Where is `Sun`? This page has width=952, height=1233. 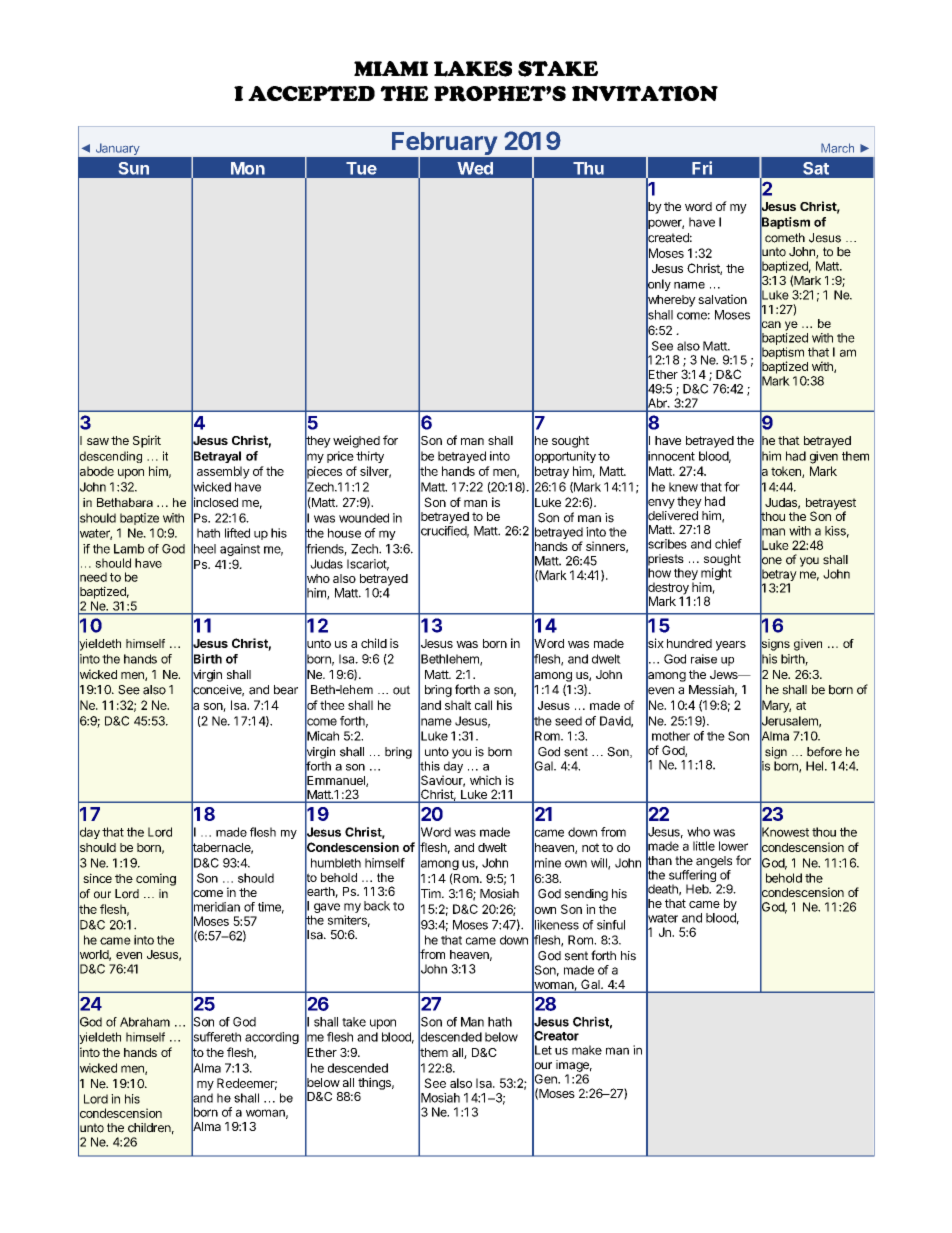
Sun is located at coordinates (134, 168).
